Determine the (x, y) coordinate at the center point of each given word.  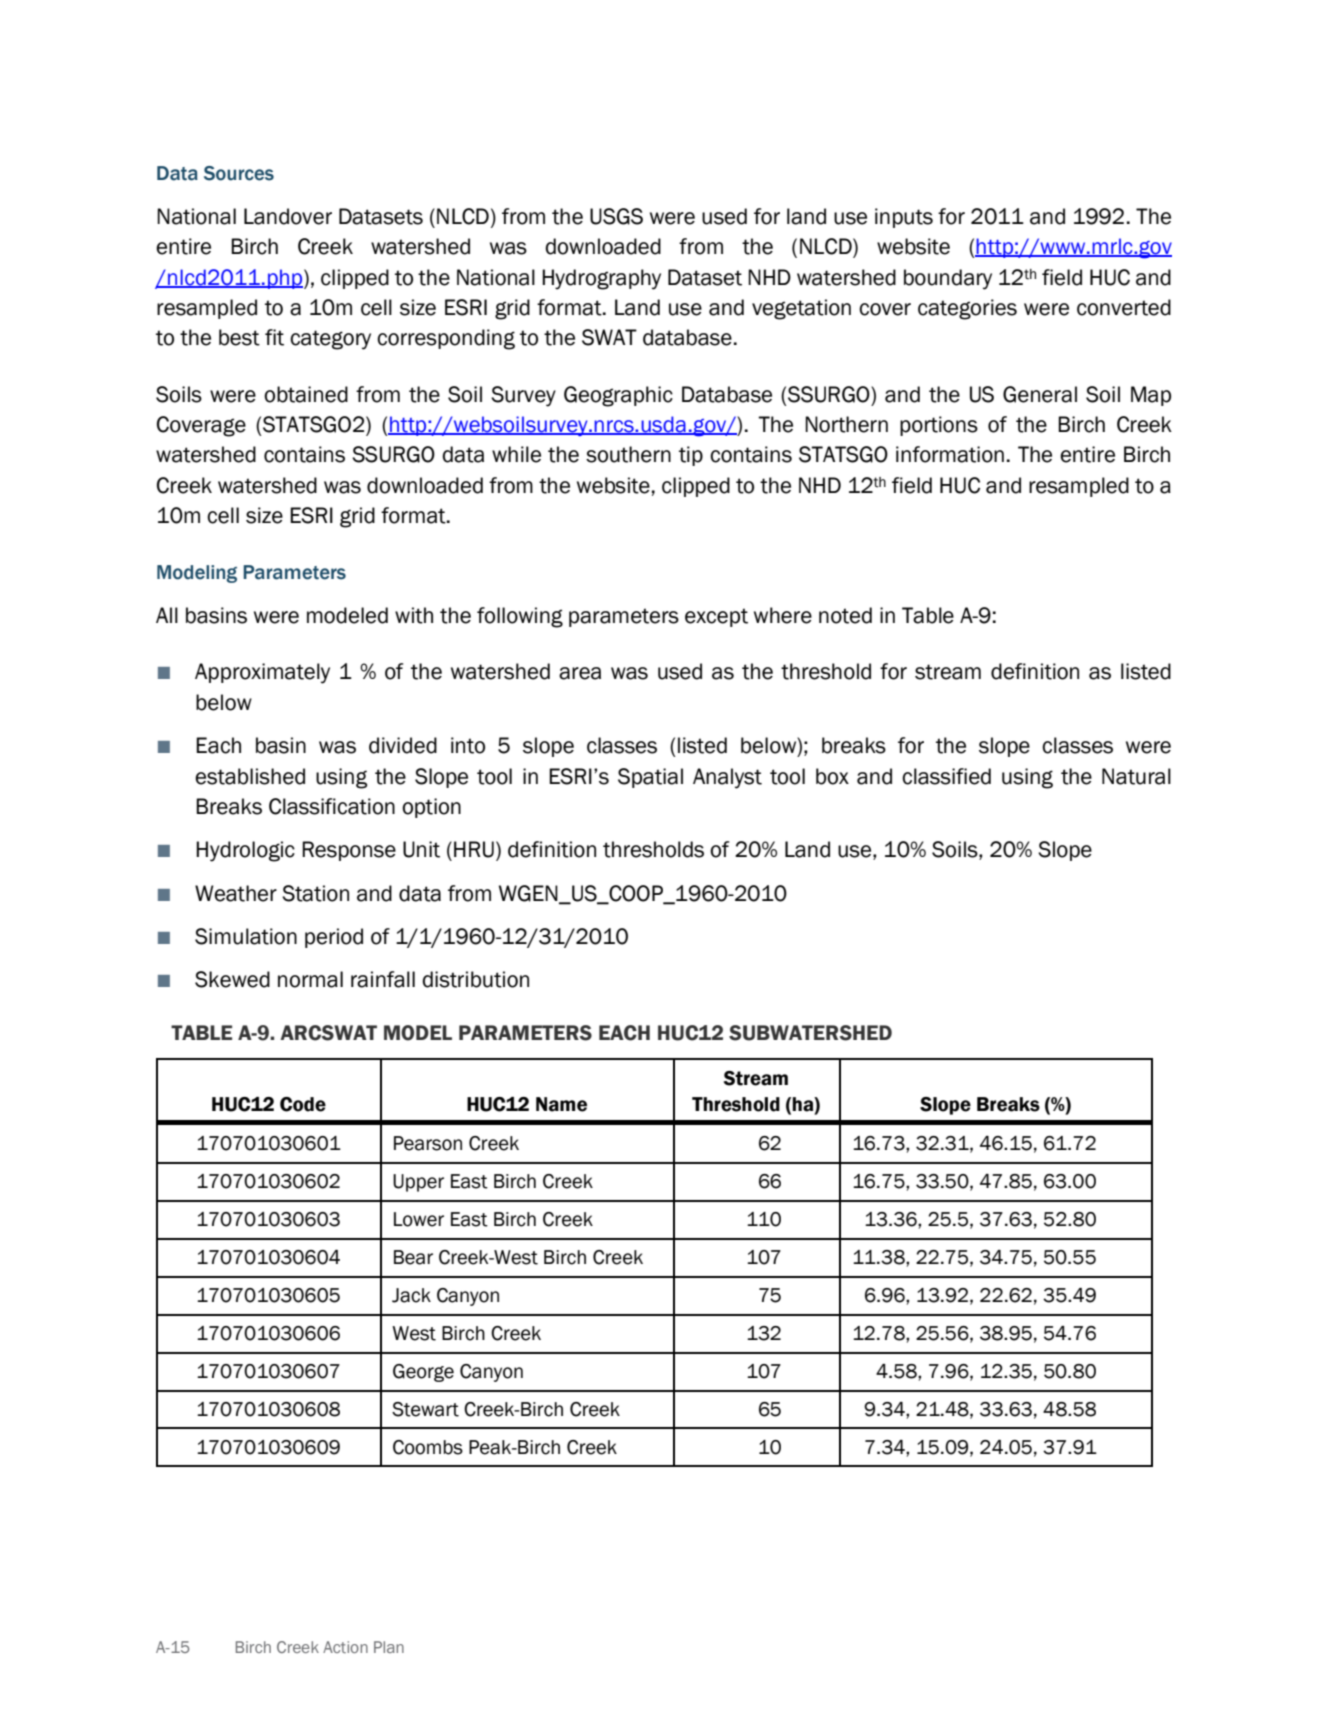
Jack (411, 1295)
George (423, 1373)
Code (303, 1104)
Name (561, 1104)
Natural (1136, 776)
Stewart (425, 1409)
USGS (616, 216)
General (1040, 394)
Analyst (727, 778)
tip (691, 456)
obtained (306, 394)
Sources (239, 173)
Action (345, 1647)
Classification (332, 806)
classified (946, 776)
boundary (948, 279)
